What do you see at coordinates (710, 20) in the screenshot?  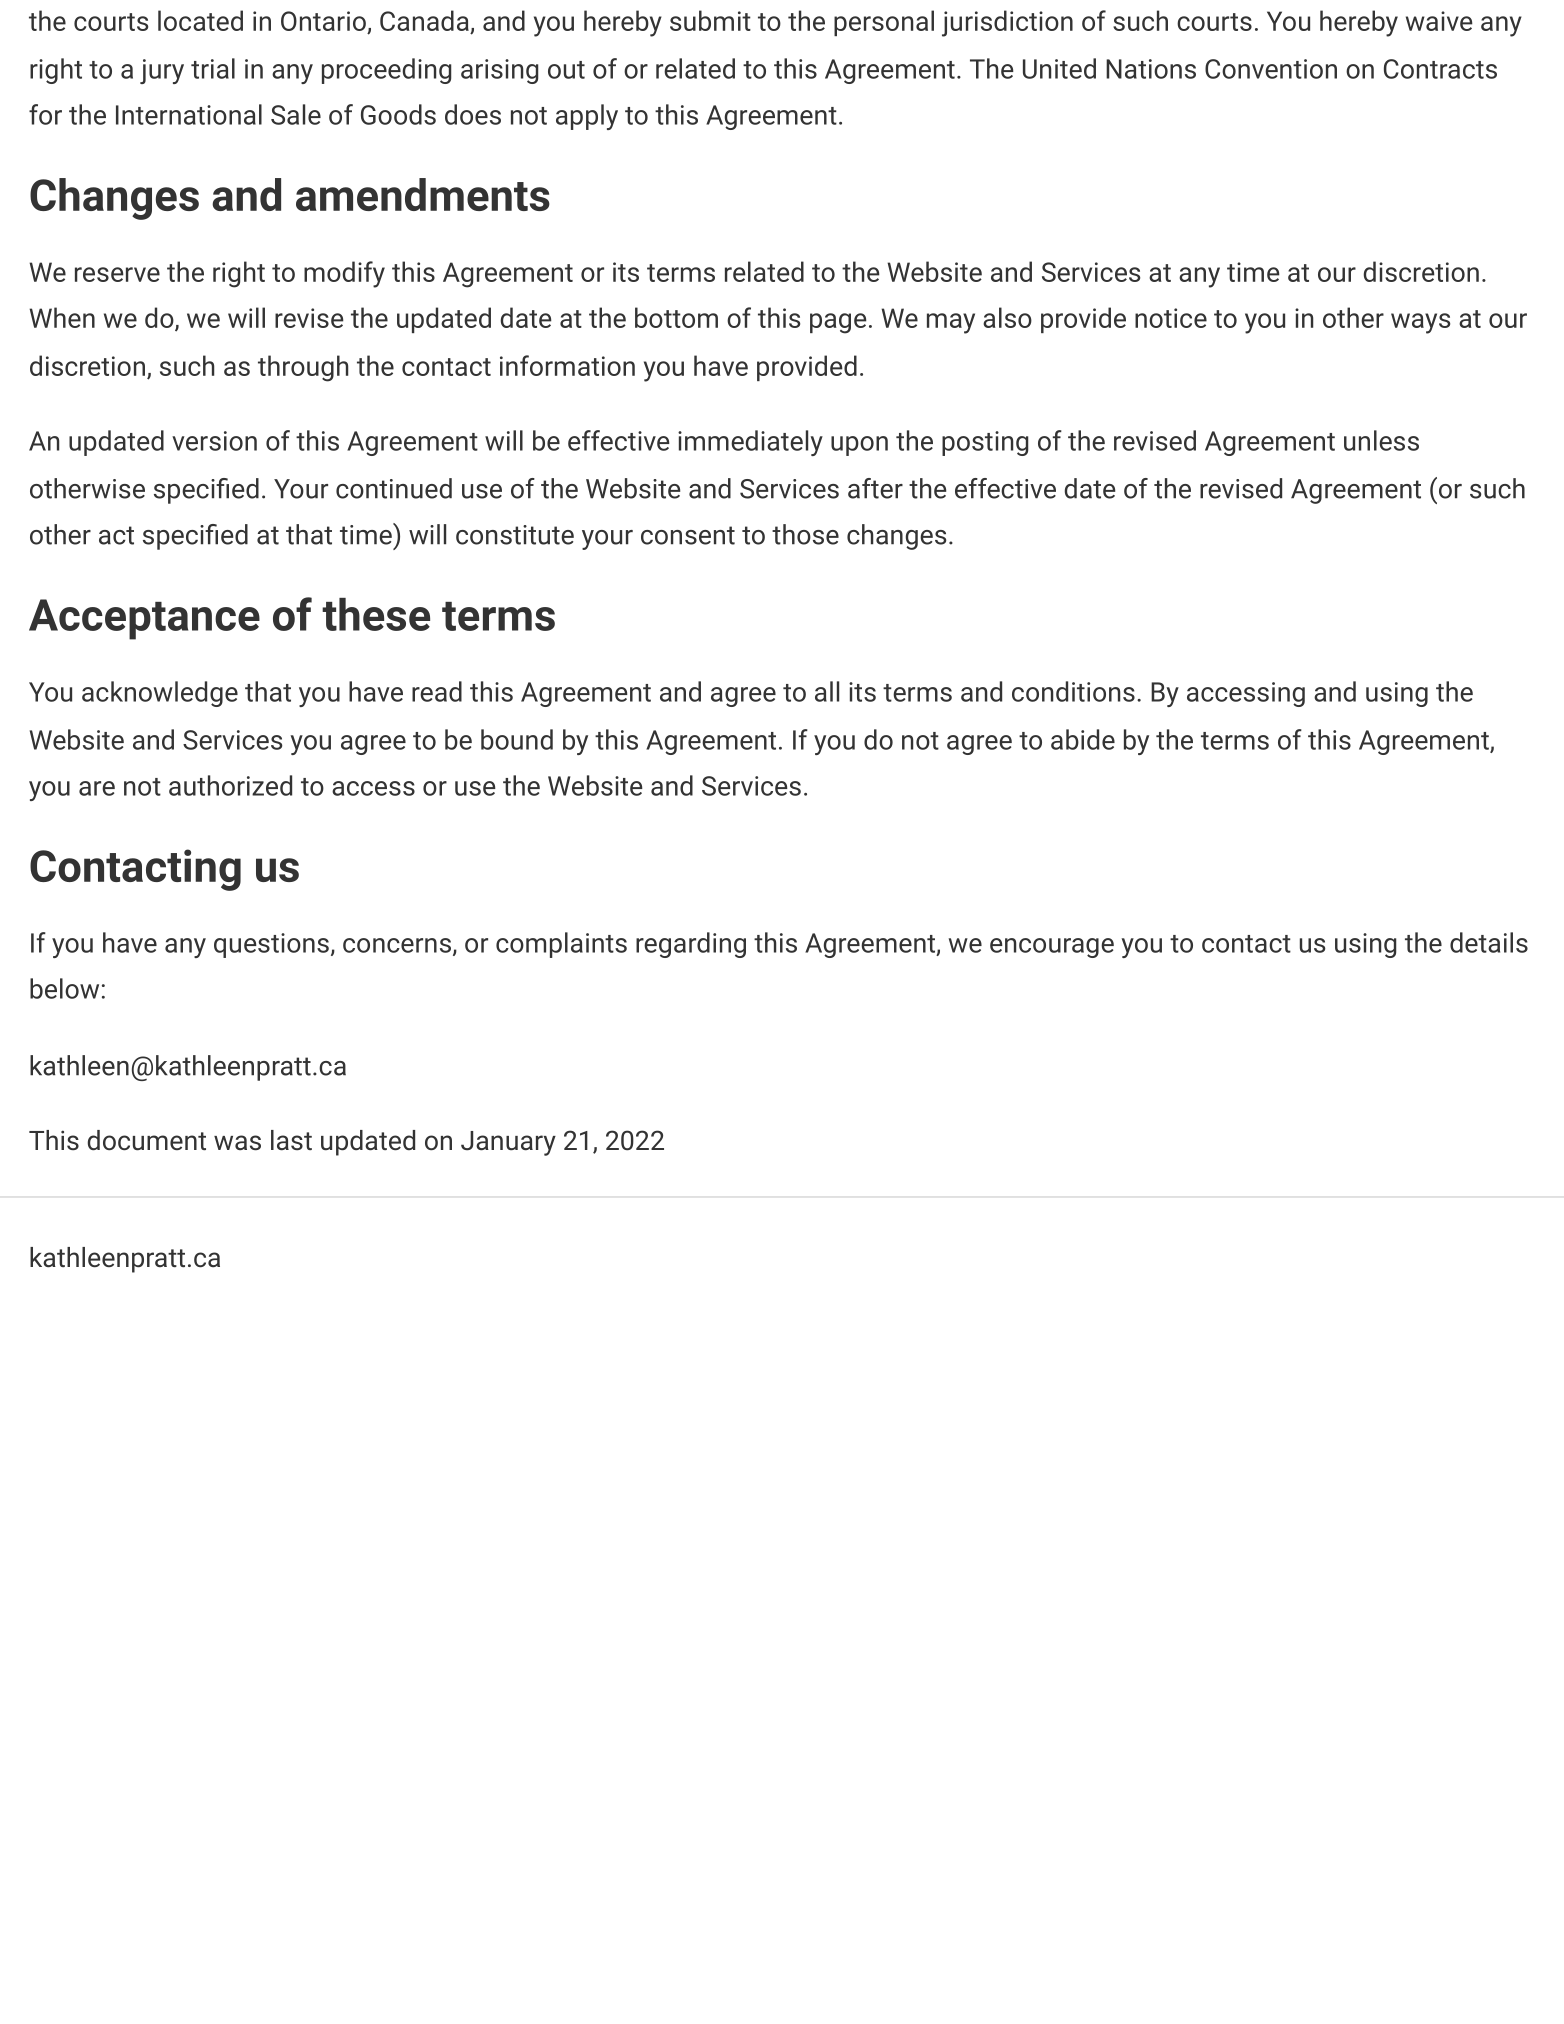 I see `submit` at bounding box center [710, 20].
